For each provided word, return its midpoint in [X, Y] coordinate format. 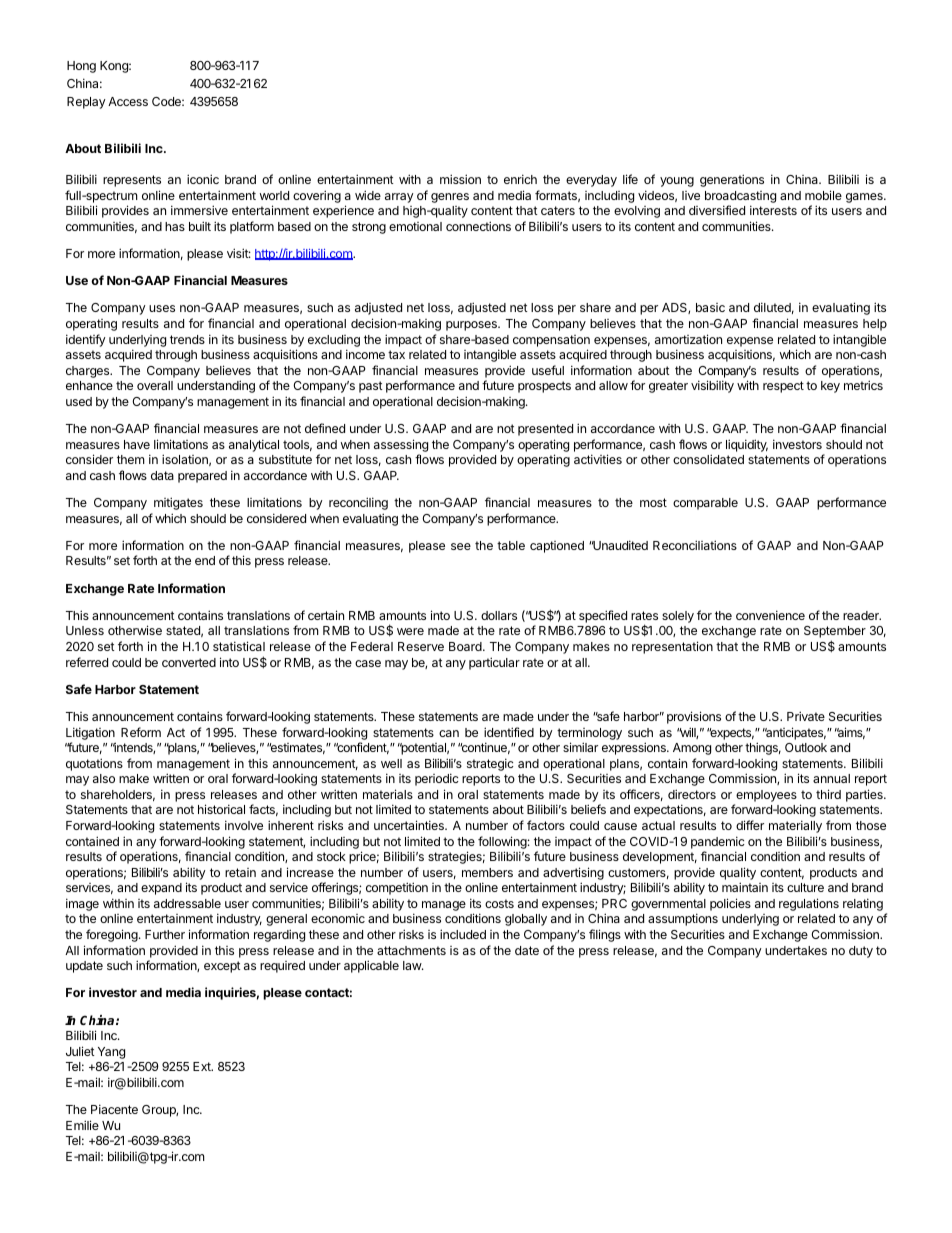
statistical [239, 646]
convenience [770, 615]
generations [732, 180]
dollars [499, 615]
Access [128, 101]
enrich [520, 179]
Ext [203, 1066]
